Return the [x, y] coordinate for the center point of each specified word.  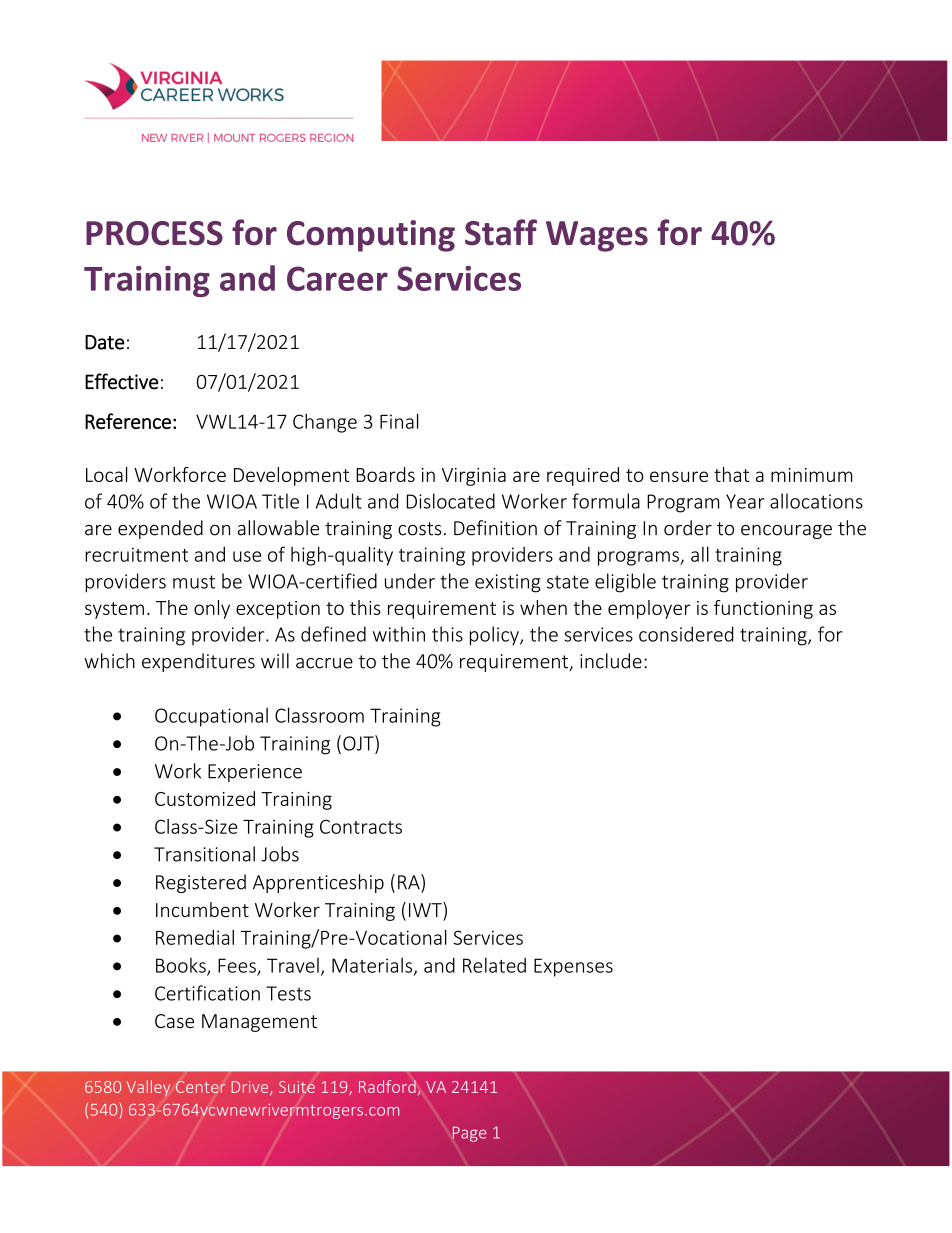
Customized [205, 798]
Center [200, 1087]
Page [469, 1134]
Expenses [573, 967]
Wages [597, 236]
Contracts [361, 826]
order [688, 528]
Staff [501, 232]
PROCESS [154, 233]
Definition [495, 528]
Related [494, 965]
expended [160, 529]
